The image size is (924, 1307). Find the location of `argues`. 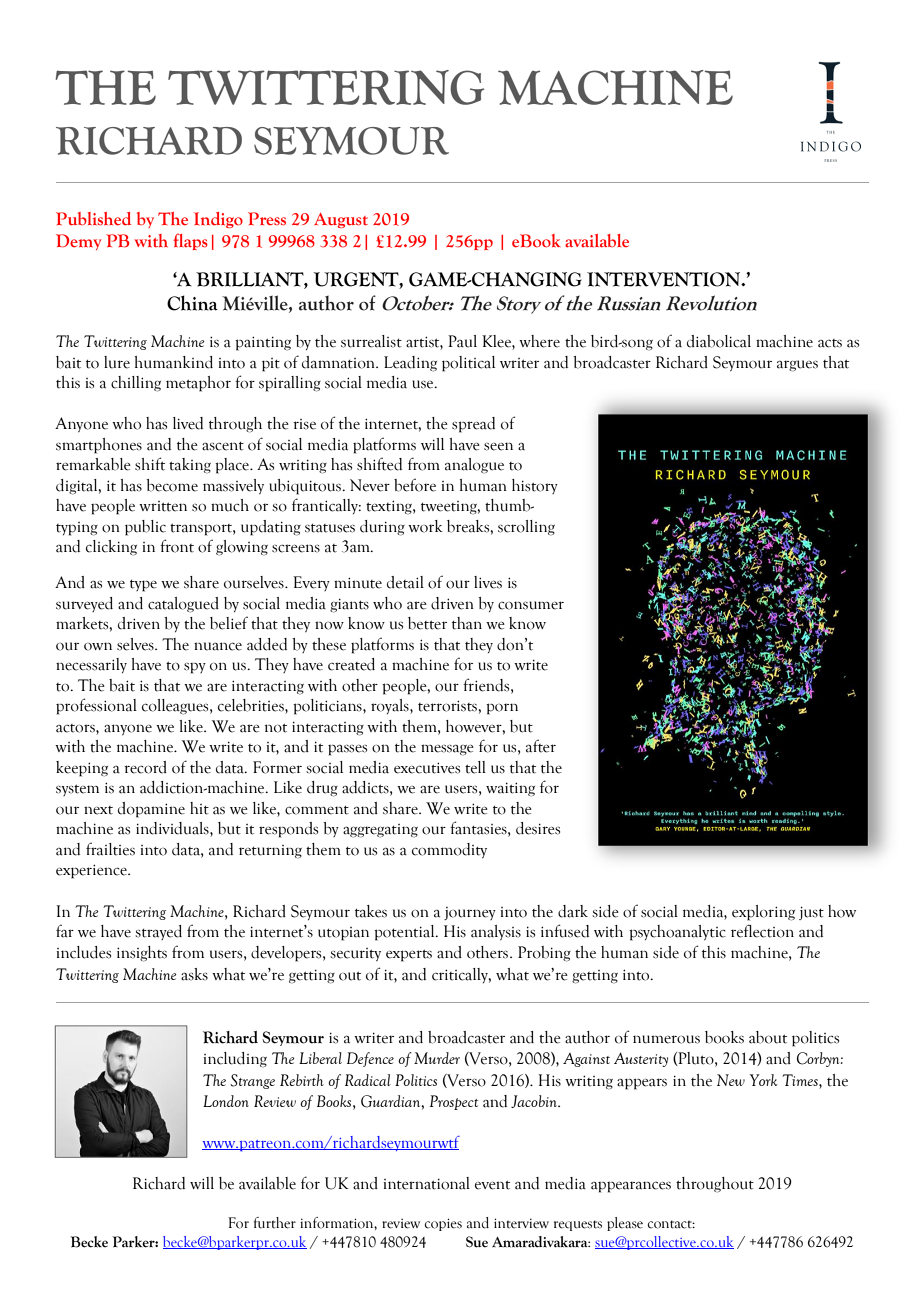

argues is located at coordinates (797, 366).
